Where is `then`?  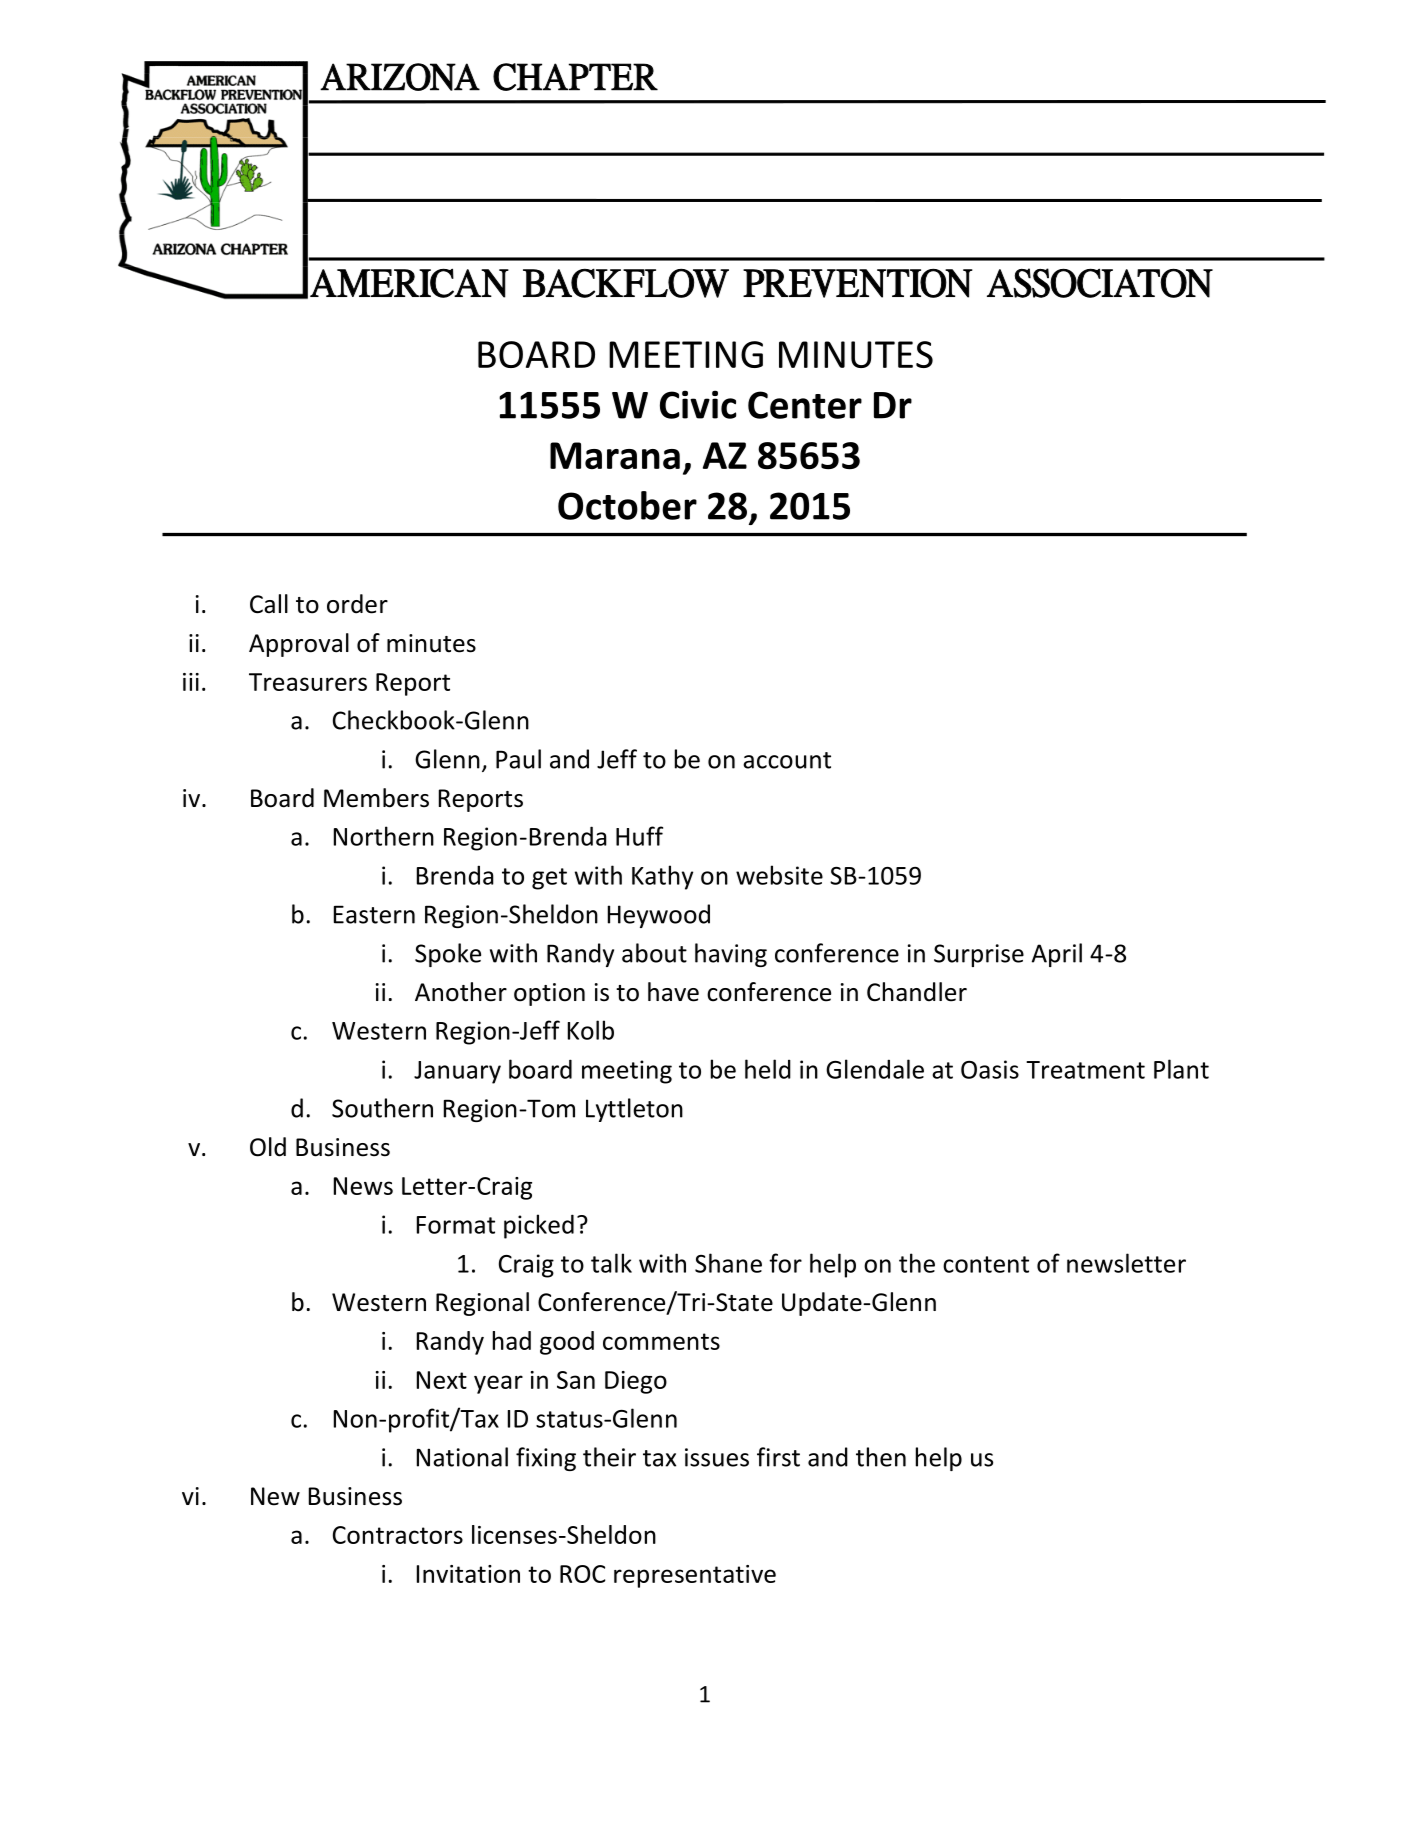 then is located at coordinates (881, 1457).
